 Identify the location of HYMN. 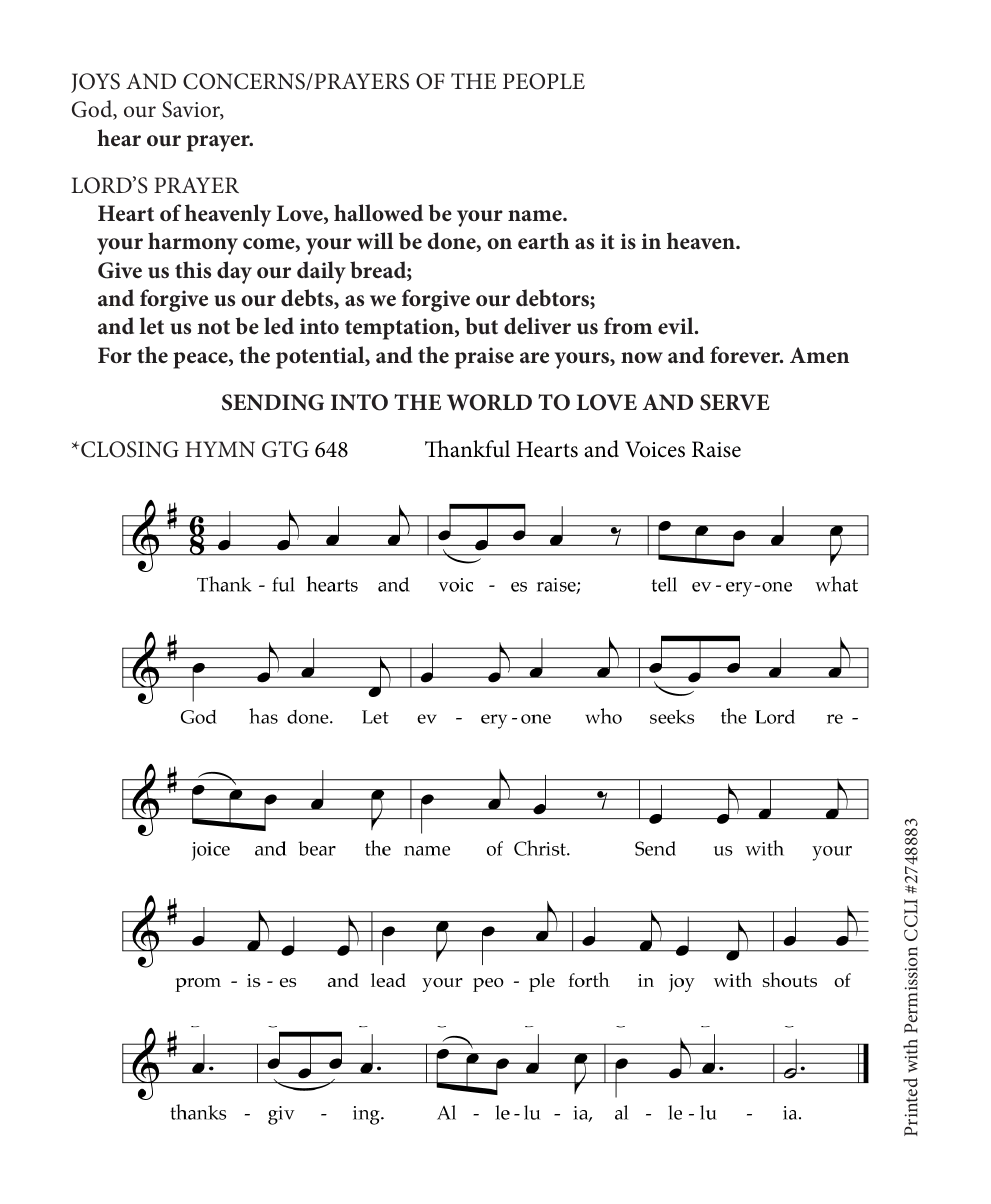
(220, 449).
